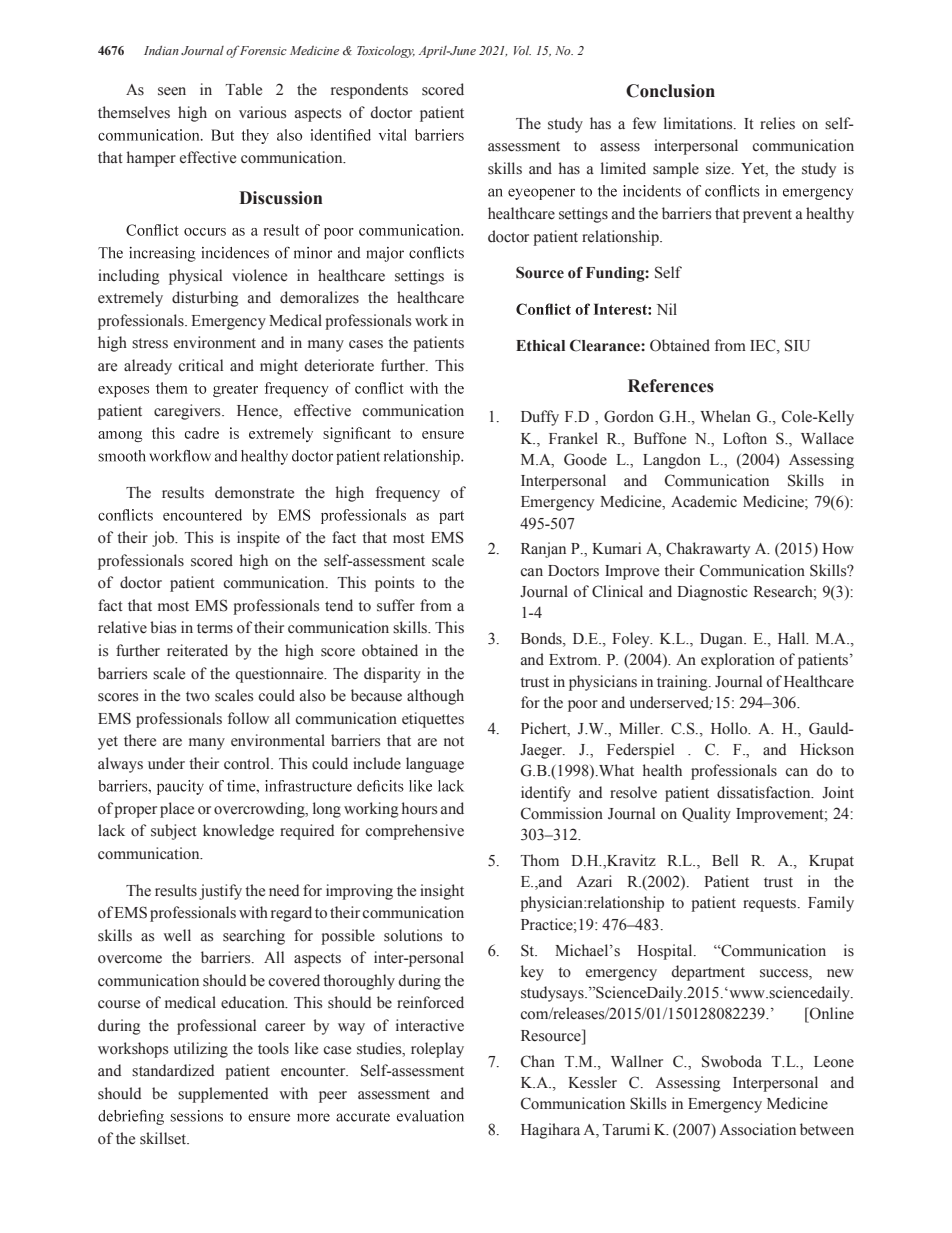 The height and width of the screenshot is (1233, 952). What do you see at coordinates (248, 763) in the screenshot?
I see `control` at bounding box center [248, 763].
